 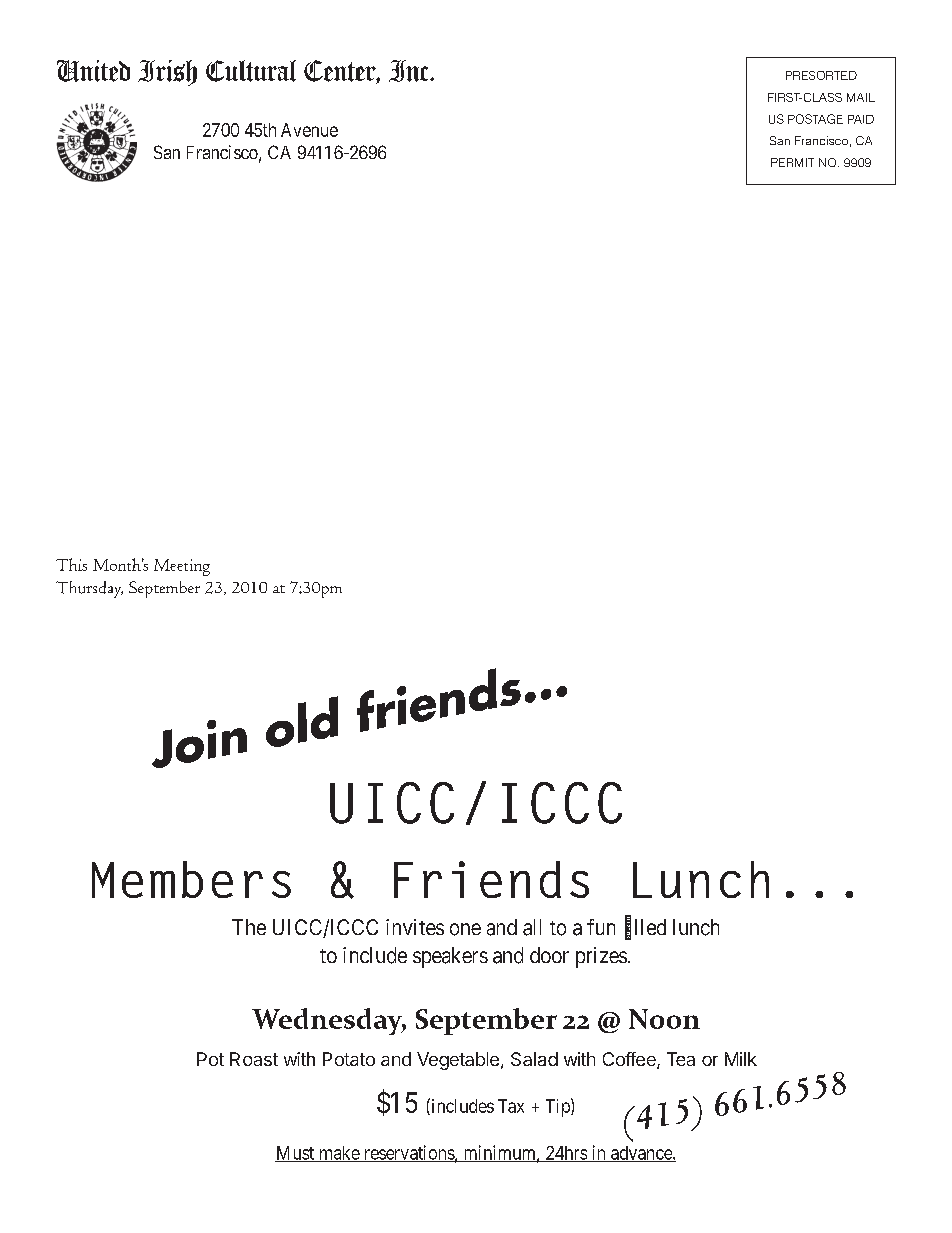 What do you see at coordinates (182, 567) in the image?
I see `Meeting` at bounding box center [182, 567].
